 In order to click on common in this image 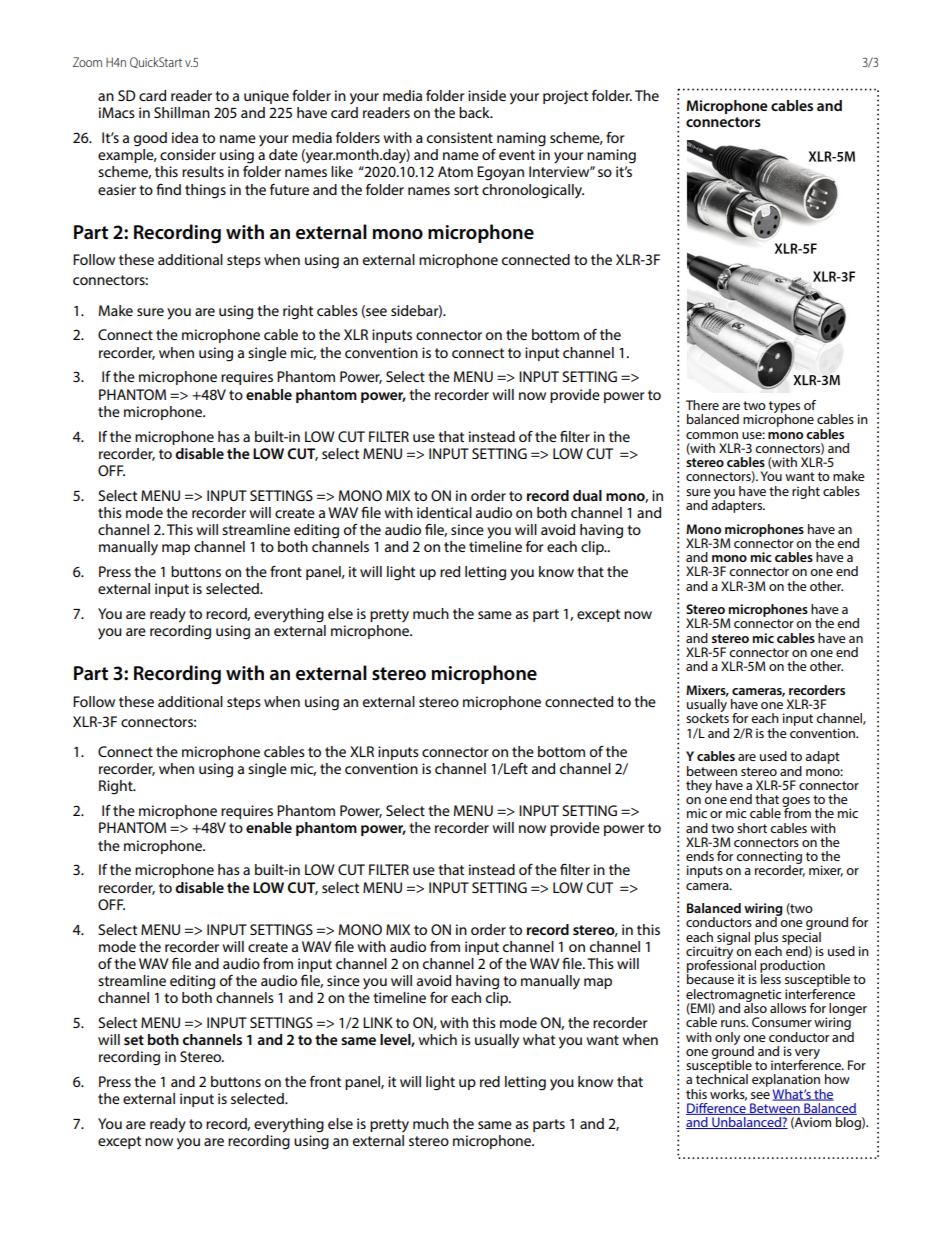, I will do `click(712, 435)`.
